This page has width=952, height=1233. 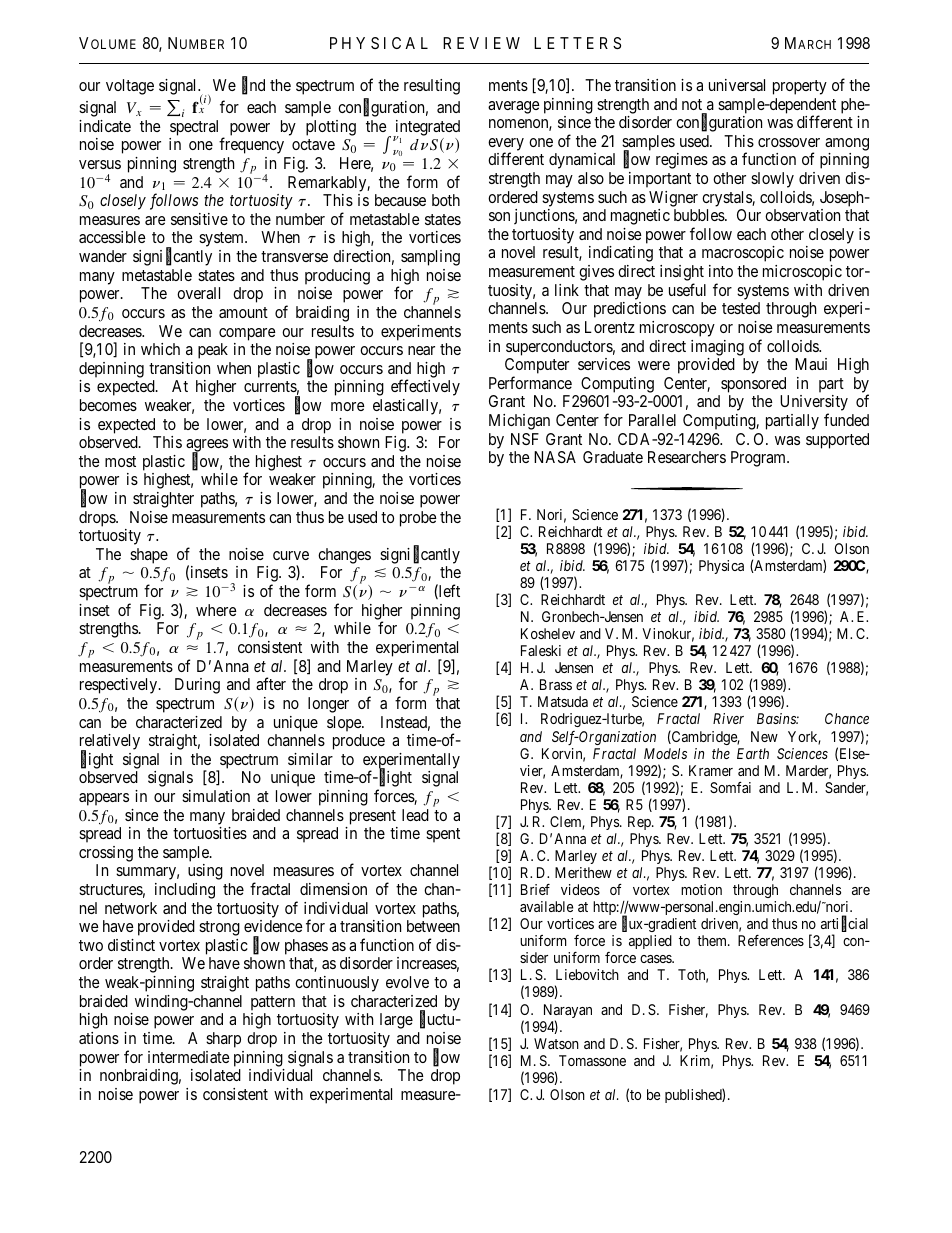 I want to click on large, so click(x=396, y=1021).
